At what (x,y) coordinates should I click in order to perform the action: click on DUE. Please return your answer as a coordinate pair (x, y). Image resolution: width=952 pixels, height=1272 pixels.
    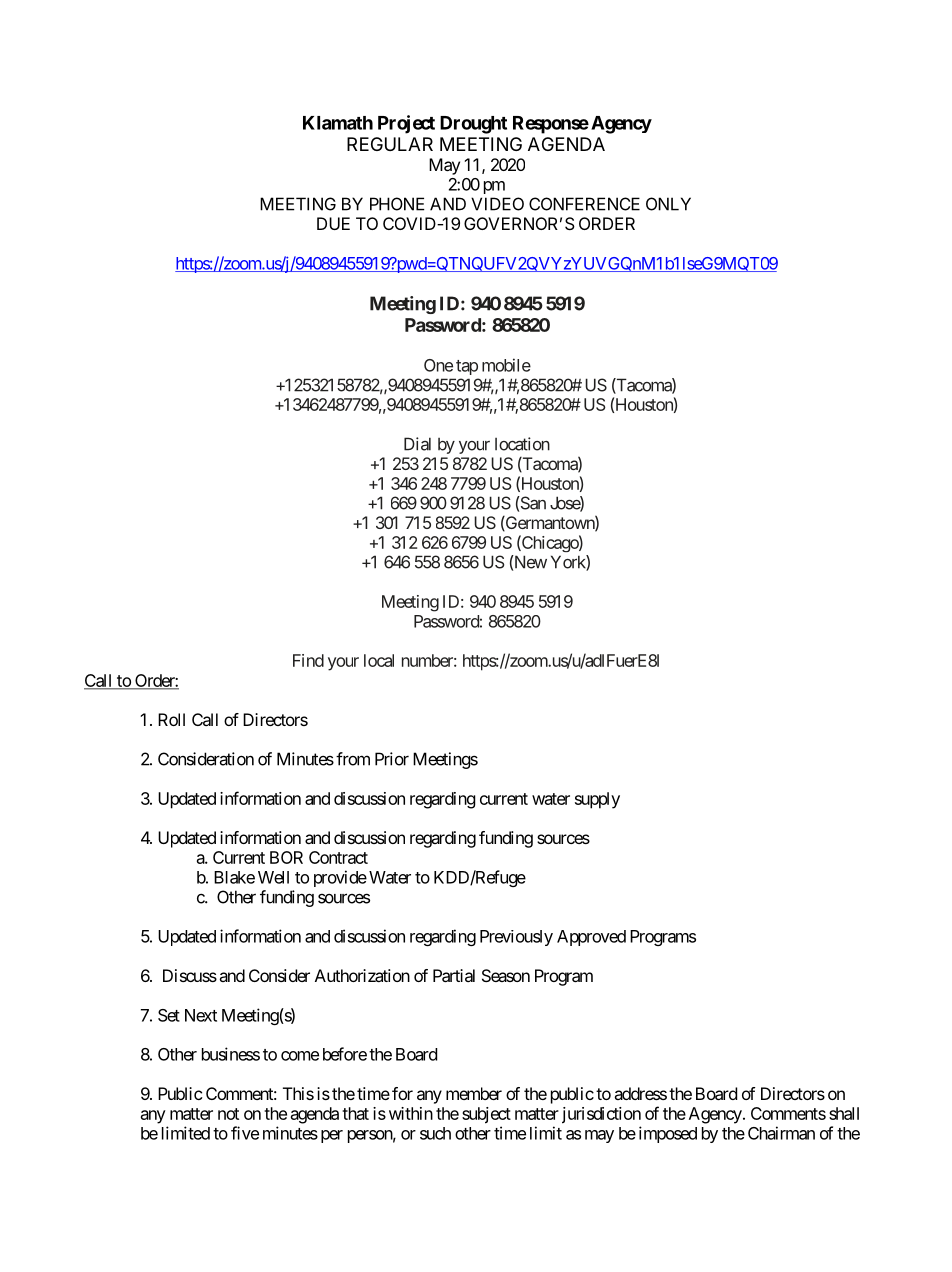
    Looking at the image, I should click on (333, 223).
